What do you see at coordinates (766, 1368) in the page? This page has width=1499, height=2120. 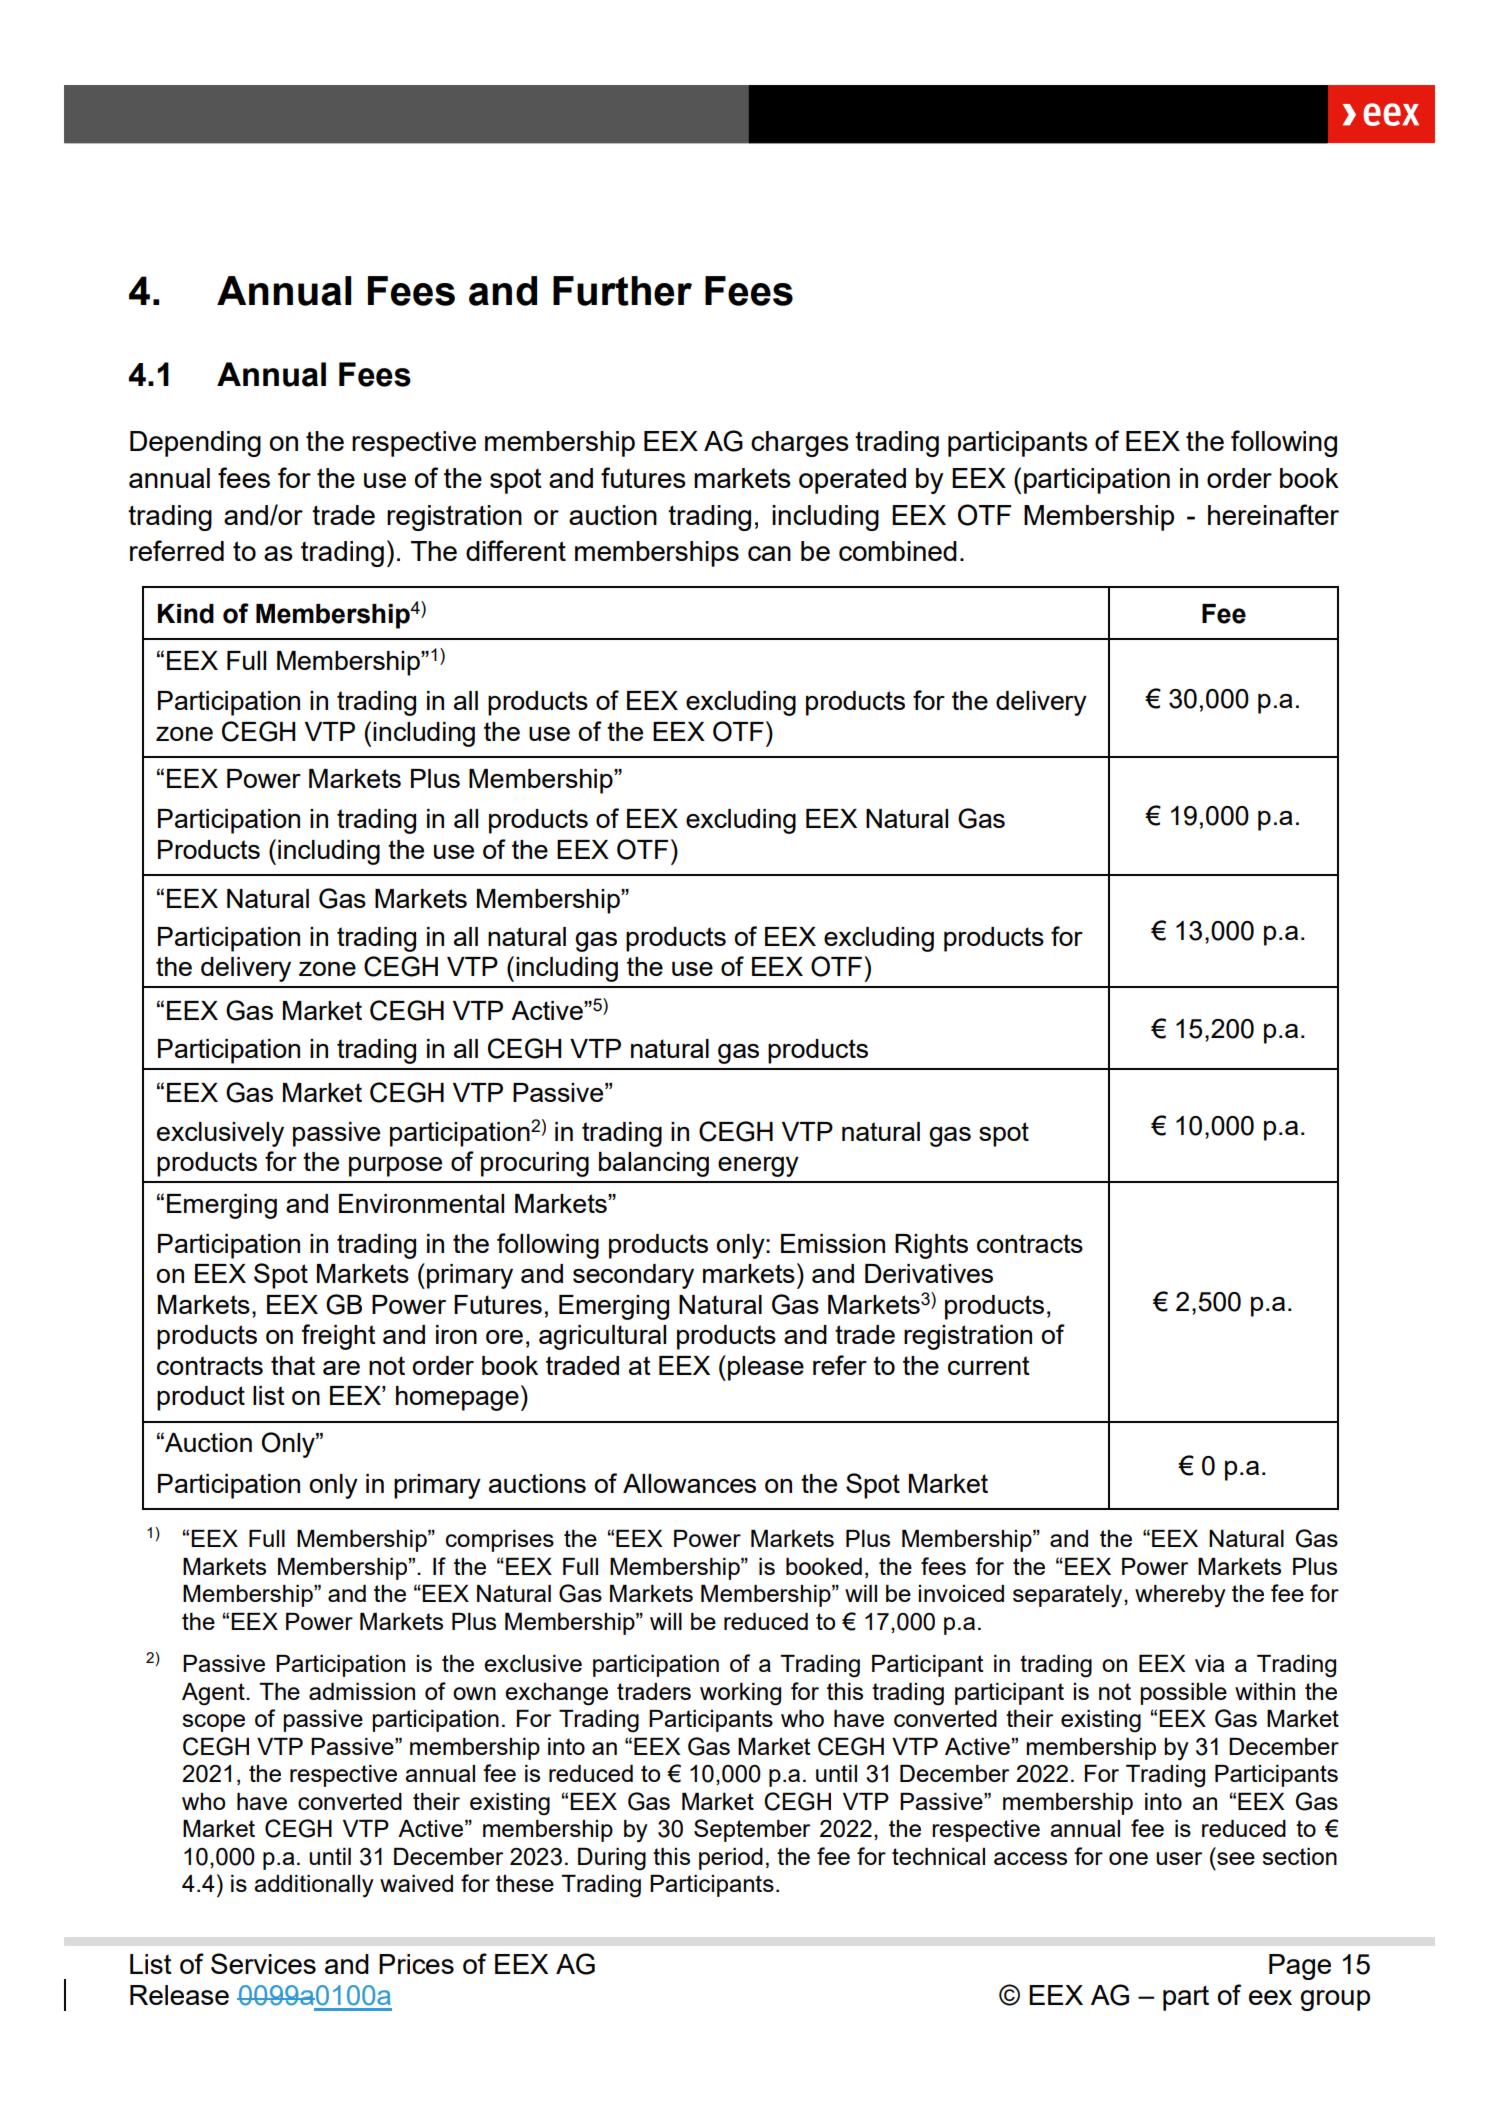 I see `please` at bounding box center [766, 1368].
